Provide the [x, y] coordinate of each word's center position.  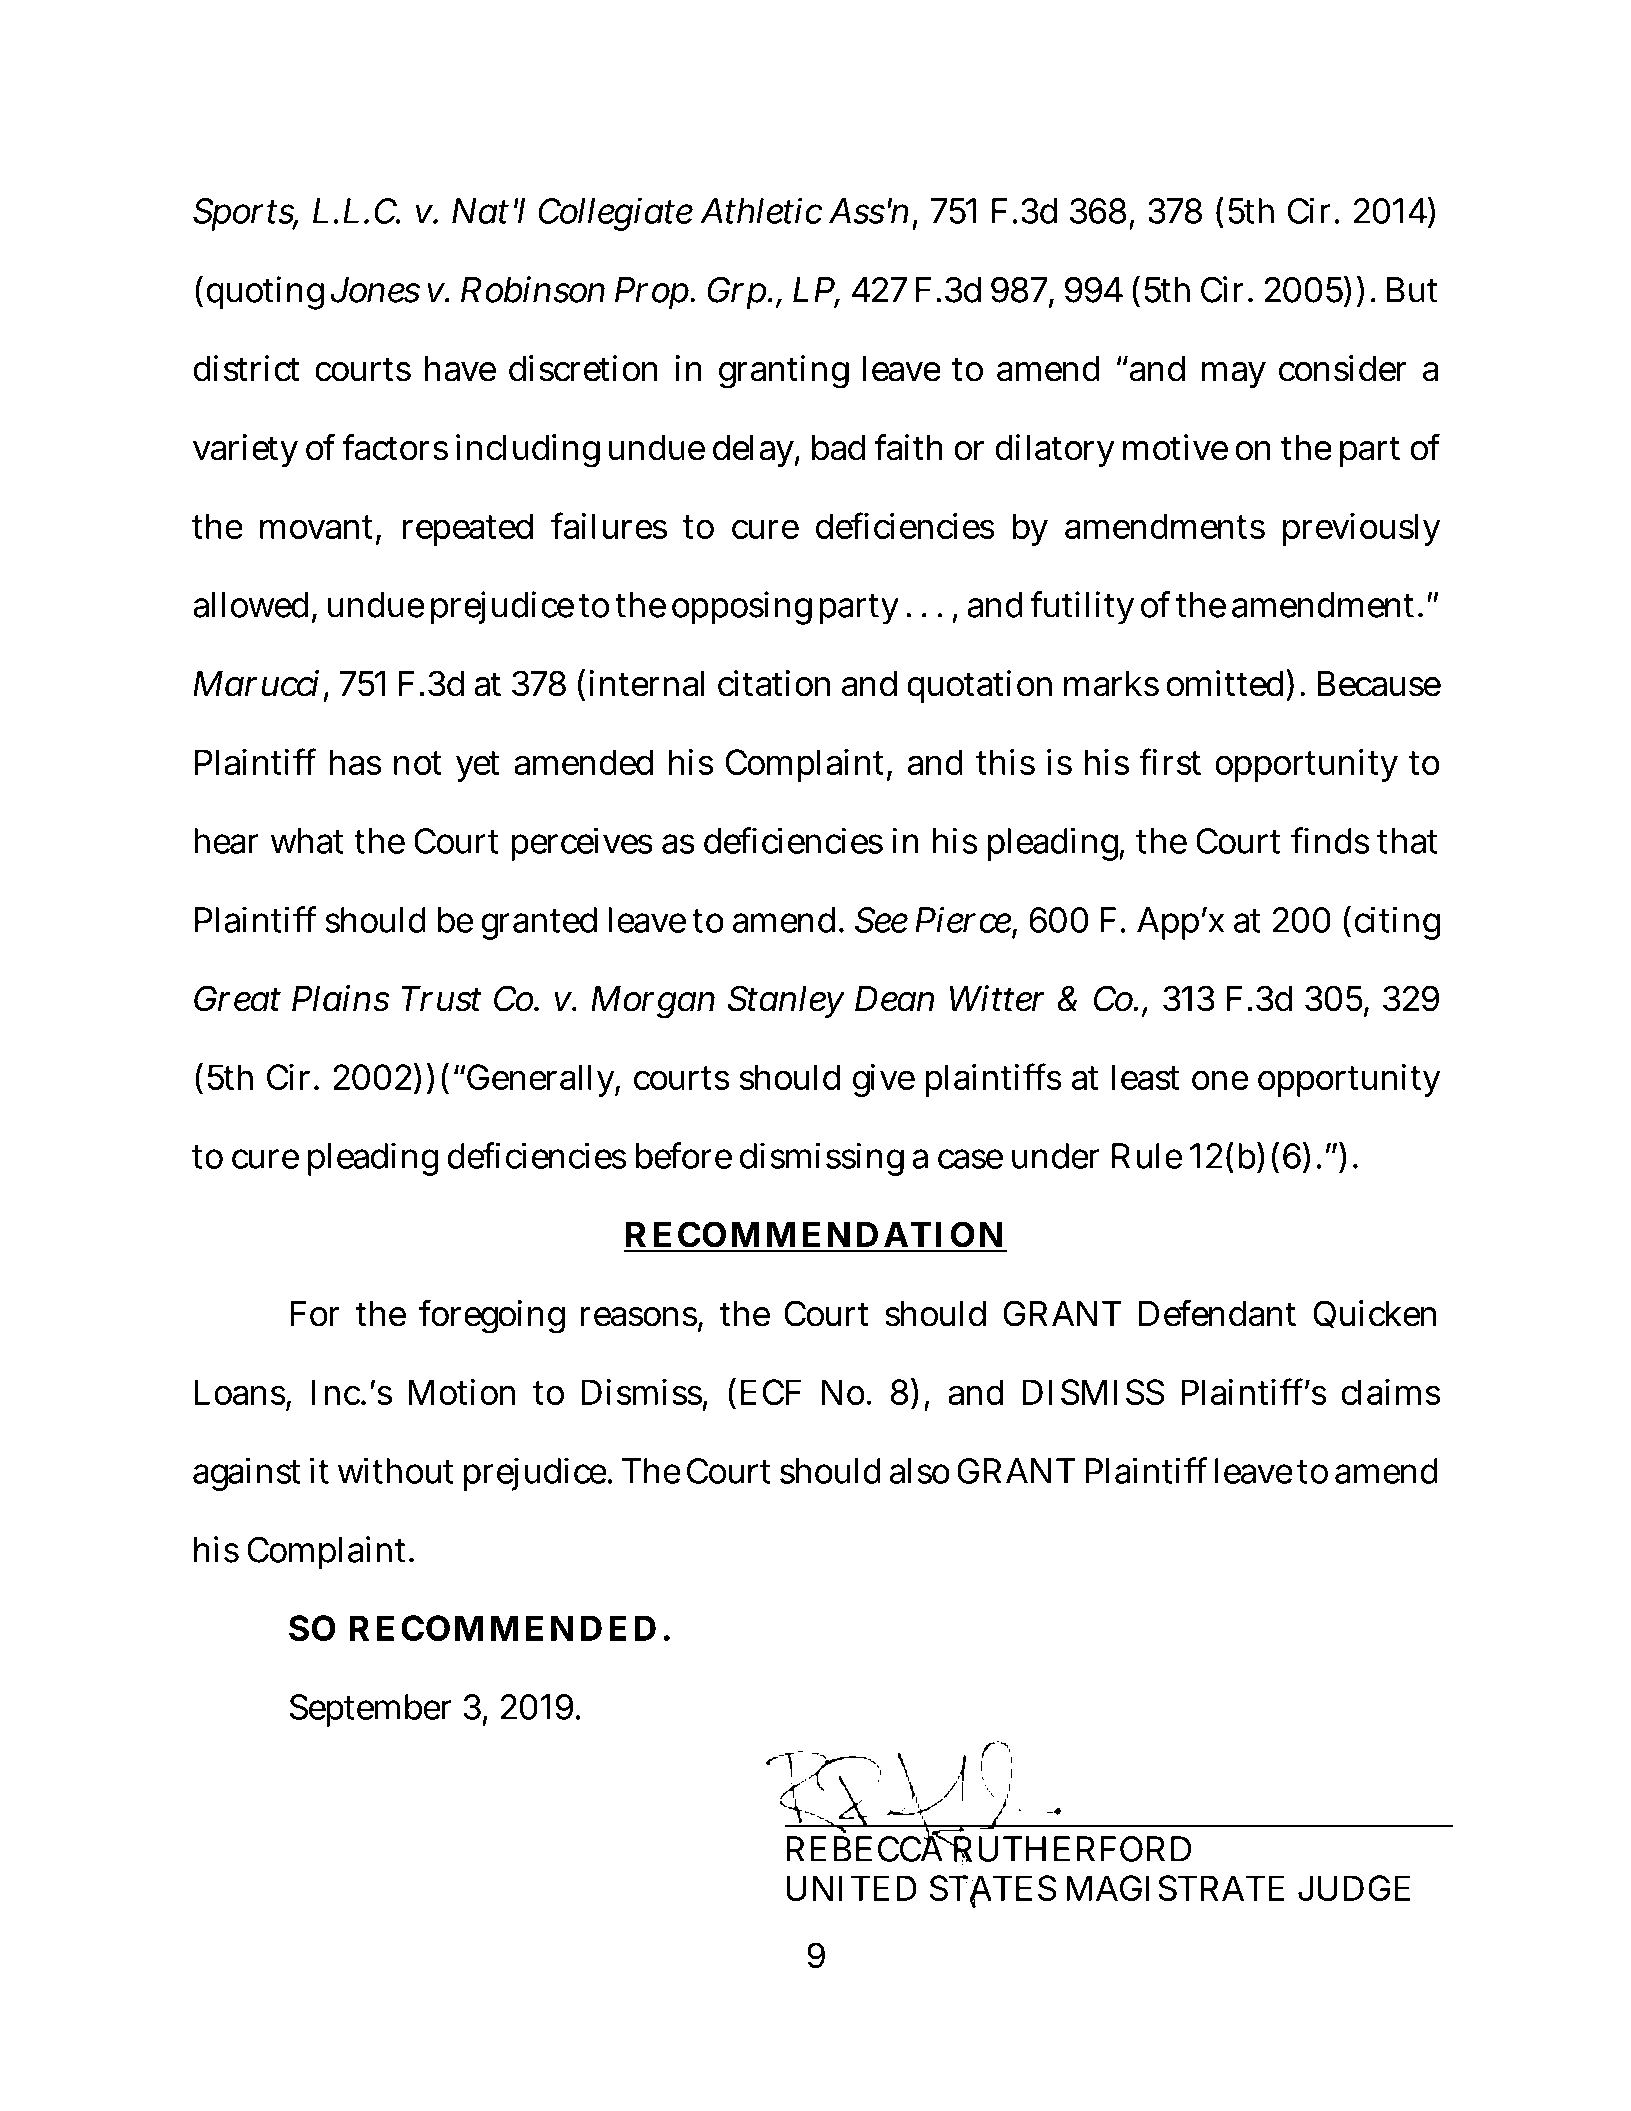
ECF [771, 1392]
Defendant [1217, 1313]
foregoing [492, 1316]
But [1412, 290]
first [1170, 761]
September [370, 1710]
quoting [265, 293]
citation [774, 683]
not [418, 763]
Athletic [761, 210]
